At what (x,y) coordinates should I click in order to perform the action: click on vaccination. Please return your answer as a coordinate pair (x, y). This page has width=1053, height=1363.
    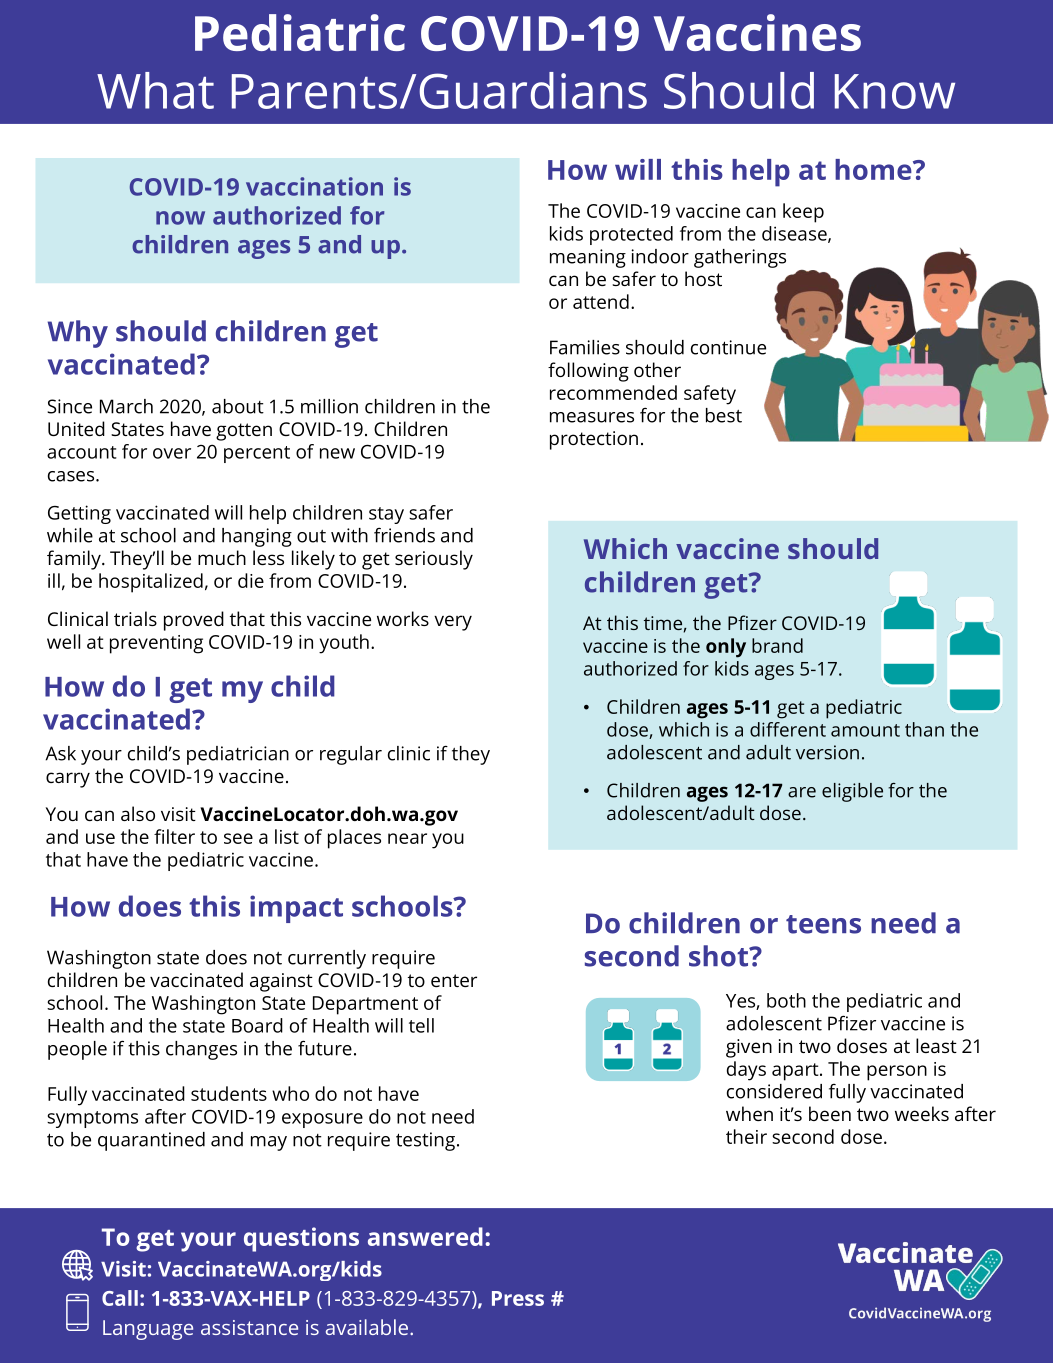
    Looking at the image, I should click on (314, 186).
